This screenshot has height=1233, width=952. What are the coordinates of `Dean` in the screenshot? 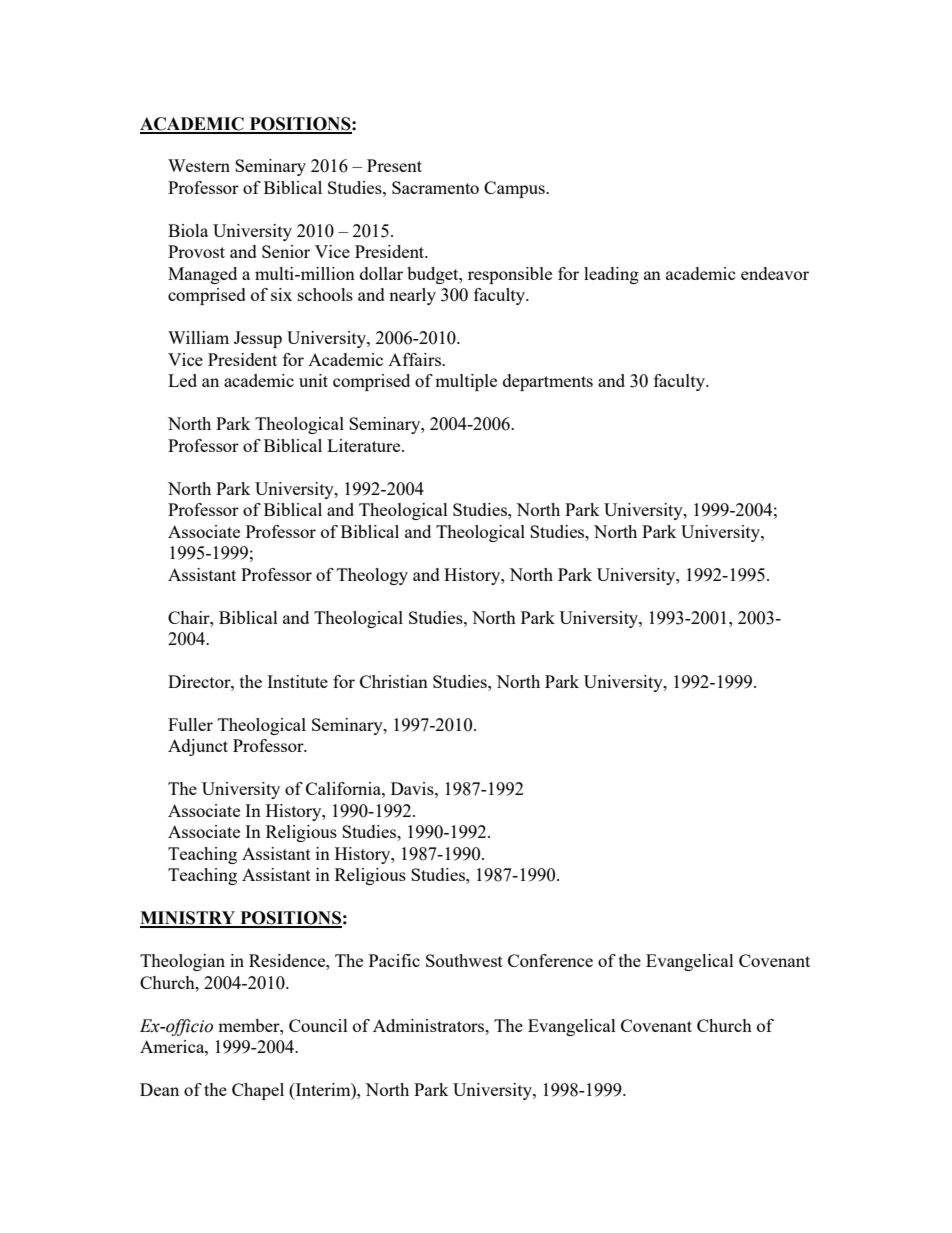 It's located at (159, 1089).
